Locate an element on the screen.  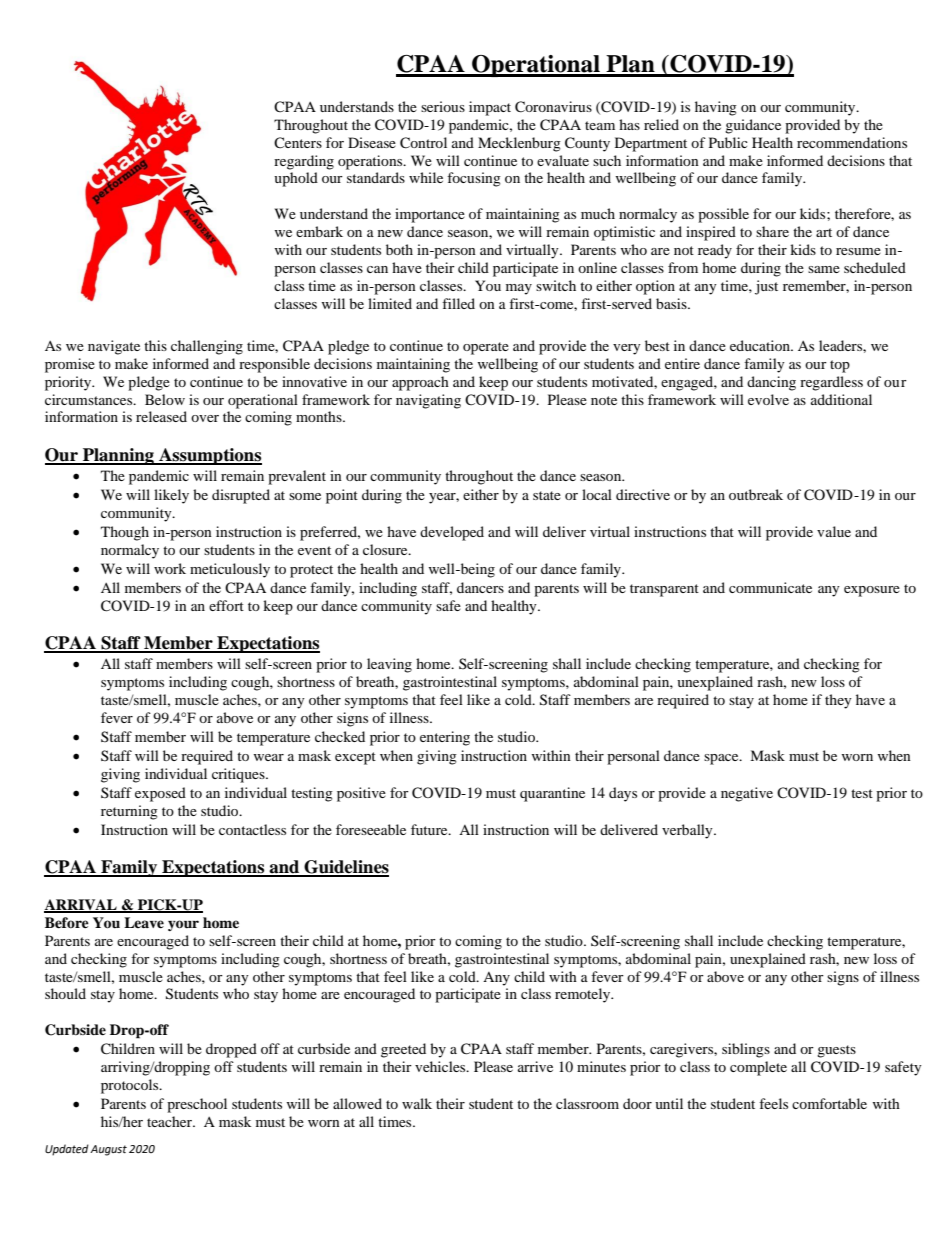
leaving is located at coordinates (389, 665).
